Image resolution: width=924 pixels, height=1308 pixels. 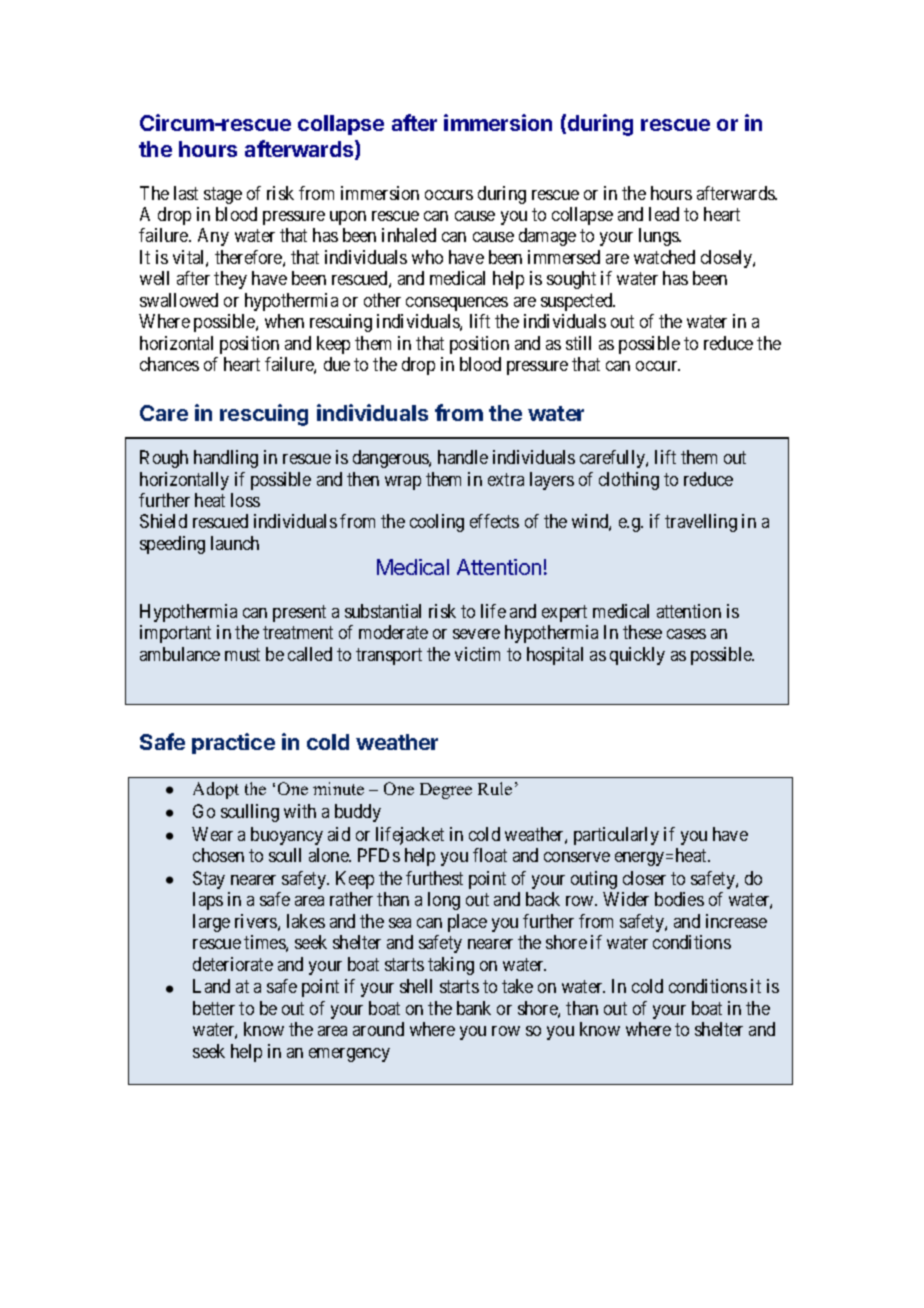 What do you see at coordinates (476, 634) in the screenshot?
I see `severe` at bounding box center [476, 634].
